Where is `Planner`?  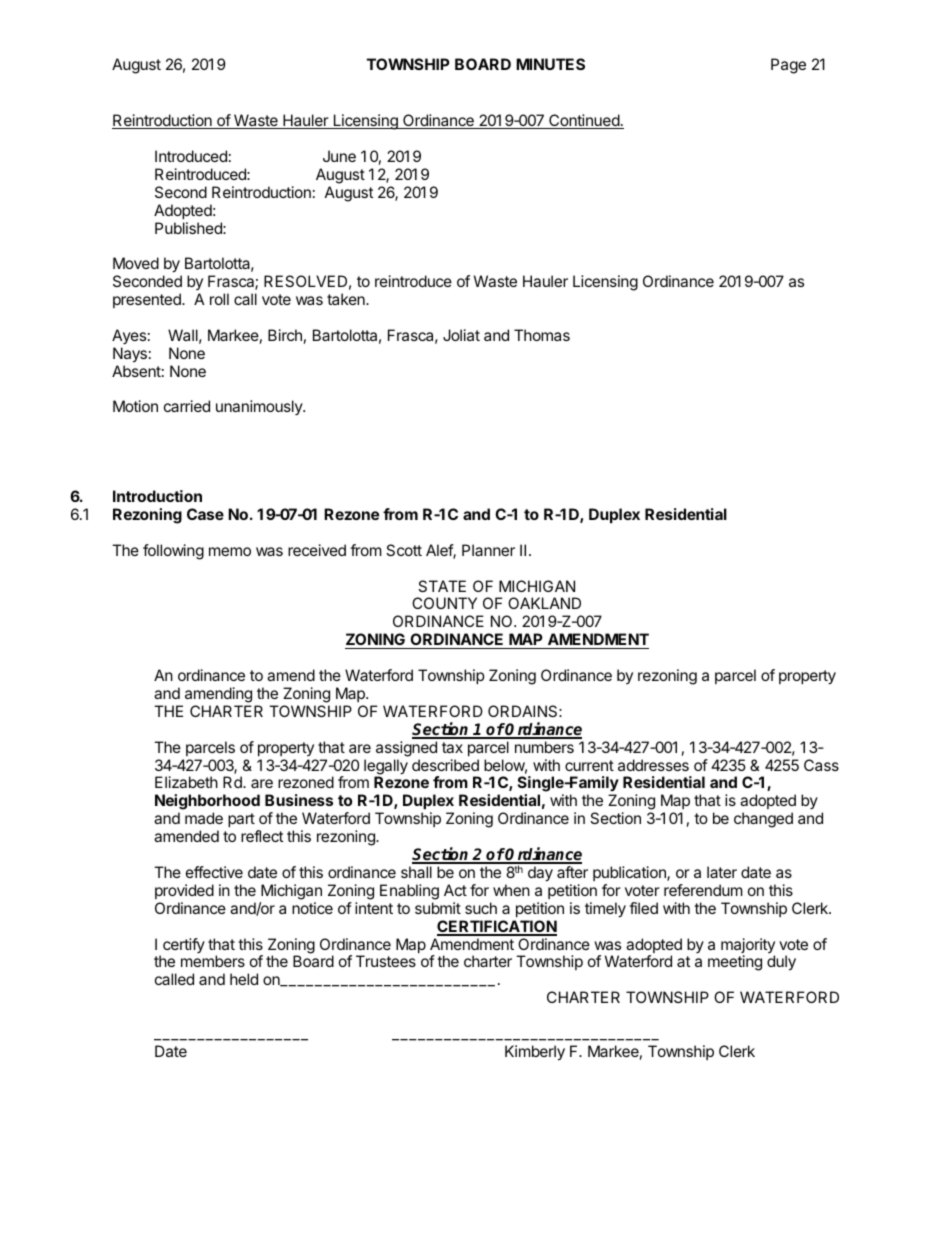 Planner is located at coordinates (488, 550).
